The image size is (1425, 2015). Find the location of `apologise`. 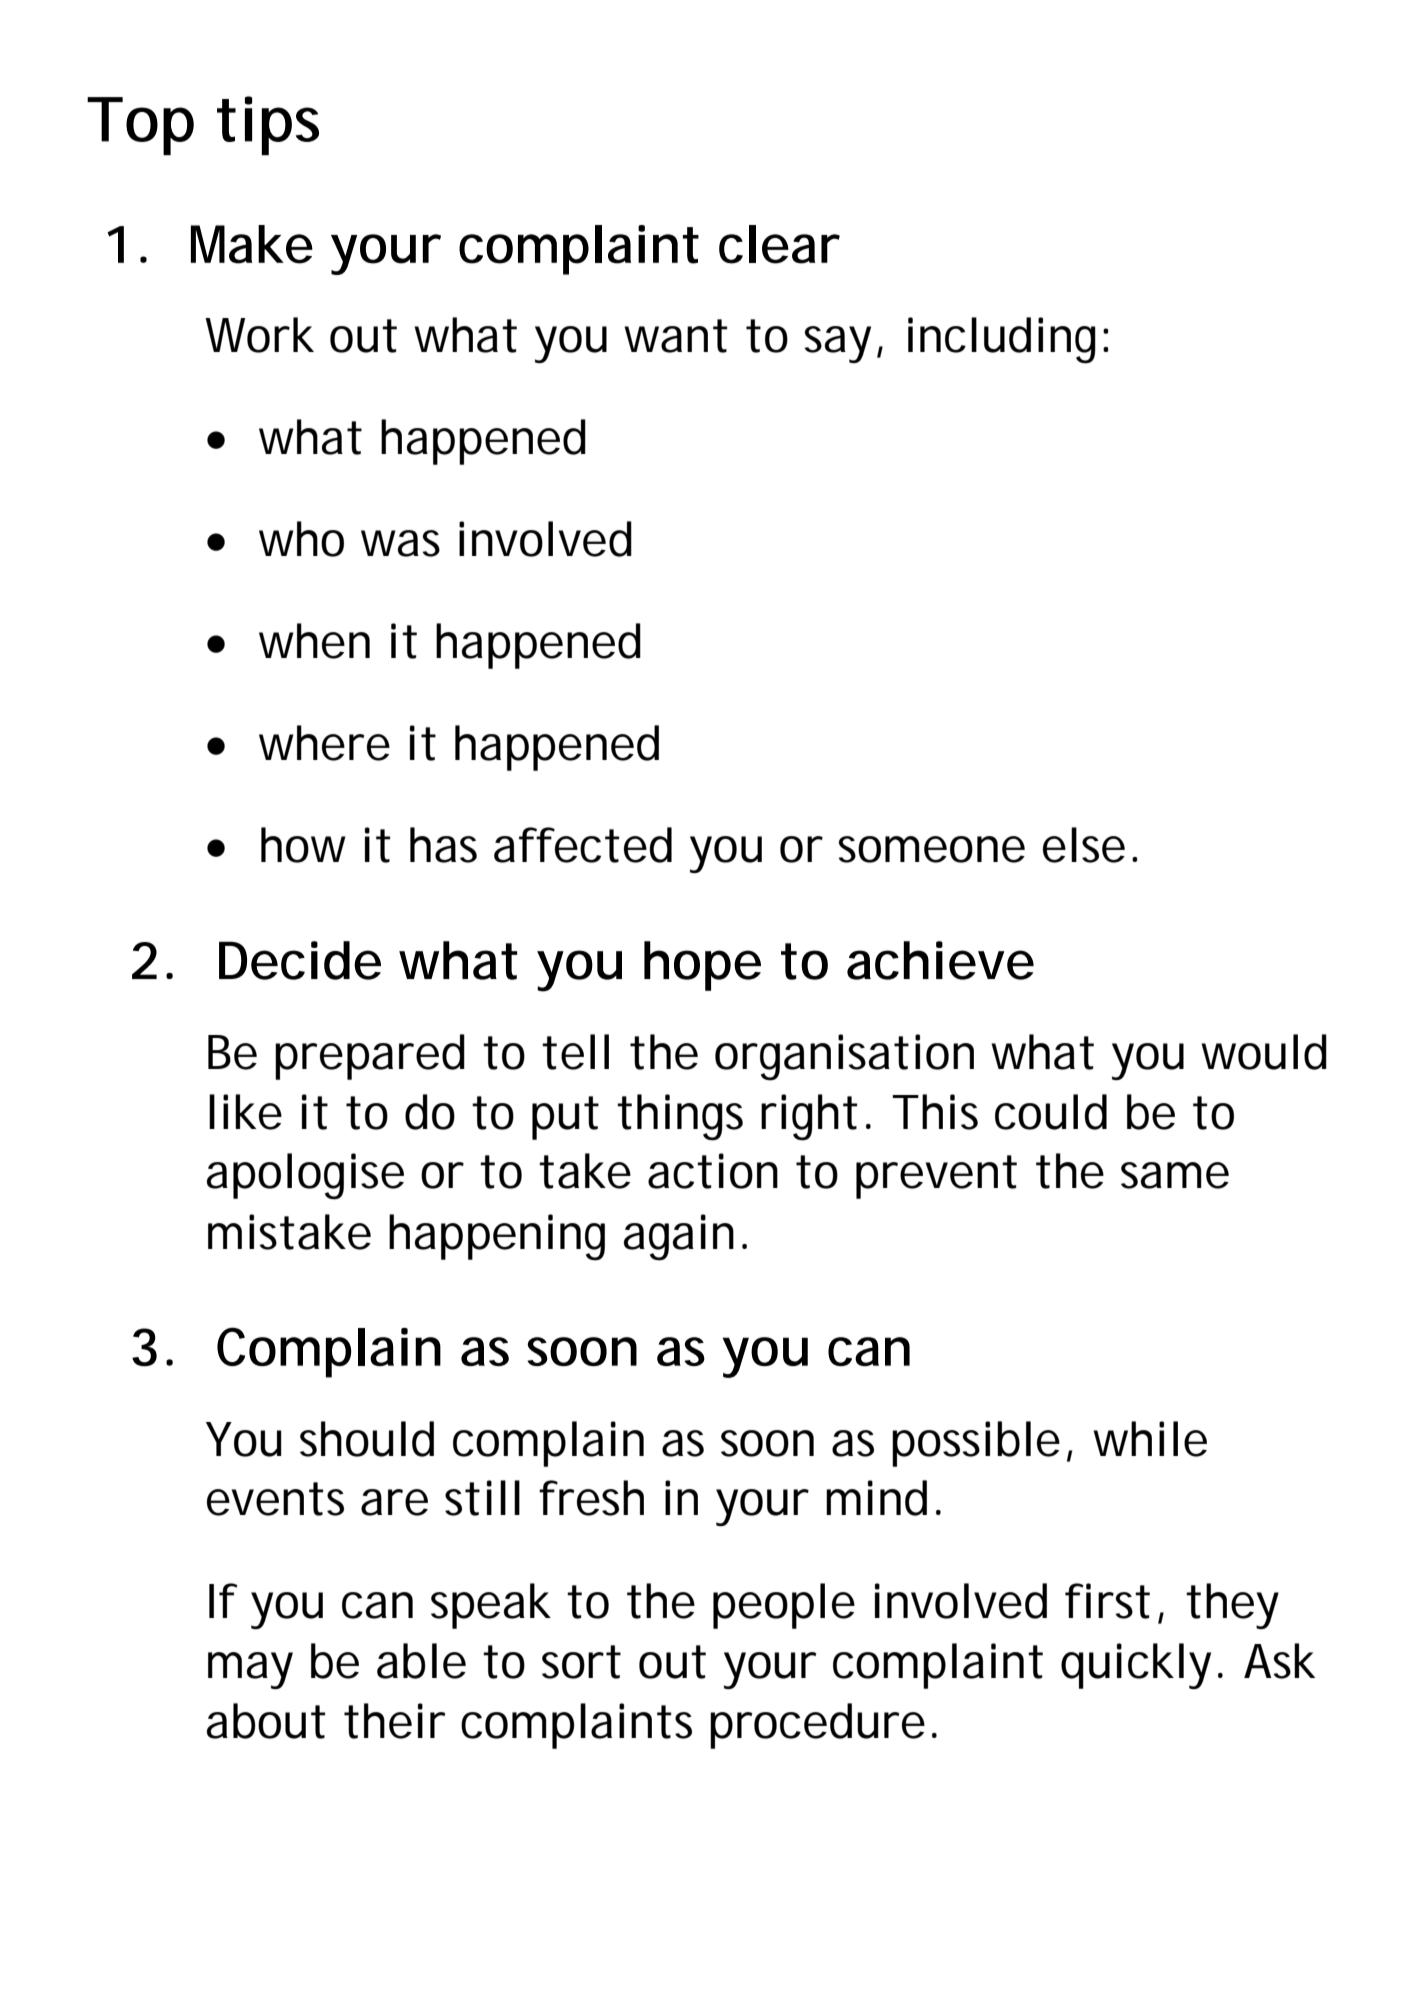

apologise is located at coordinates (305, 1176).
